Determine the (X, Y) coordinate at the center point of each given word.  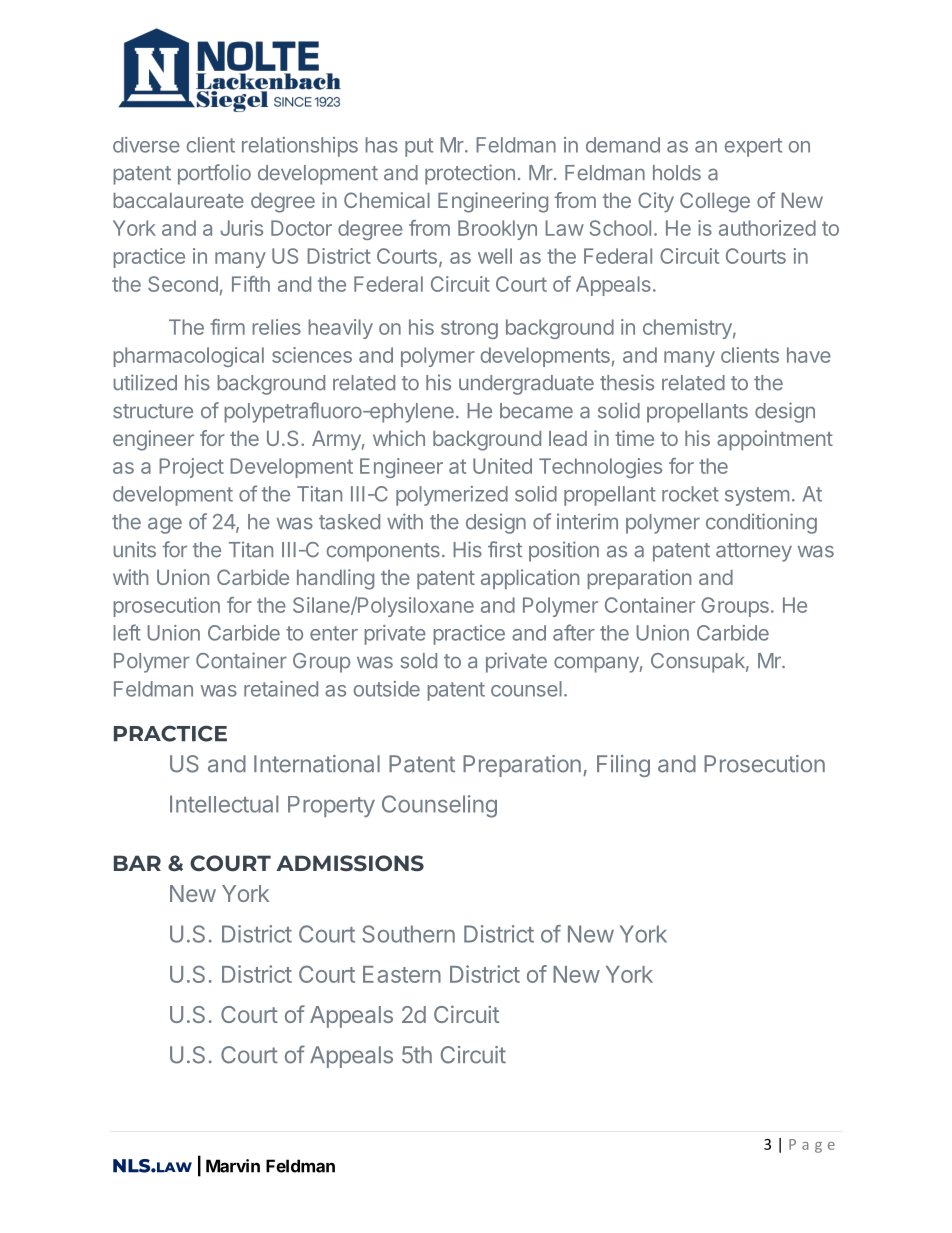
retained (281, 689)
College (715, 202)
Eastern (402, 974)
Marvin (233, 1166)
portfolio (214, 174)
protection (470, 174)
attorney (754, 552)
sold (419, 661)
